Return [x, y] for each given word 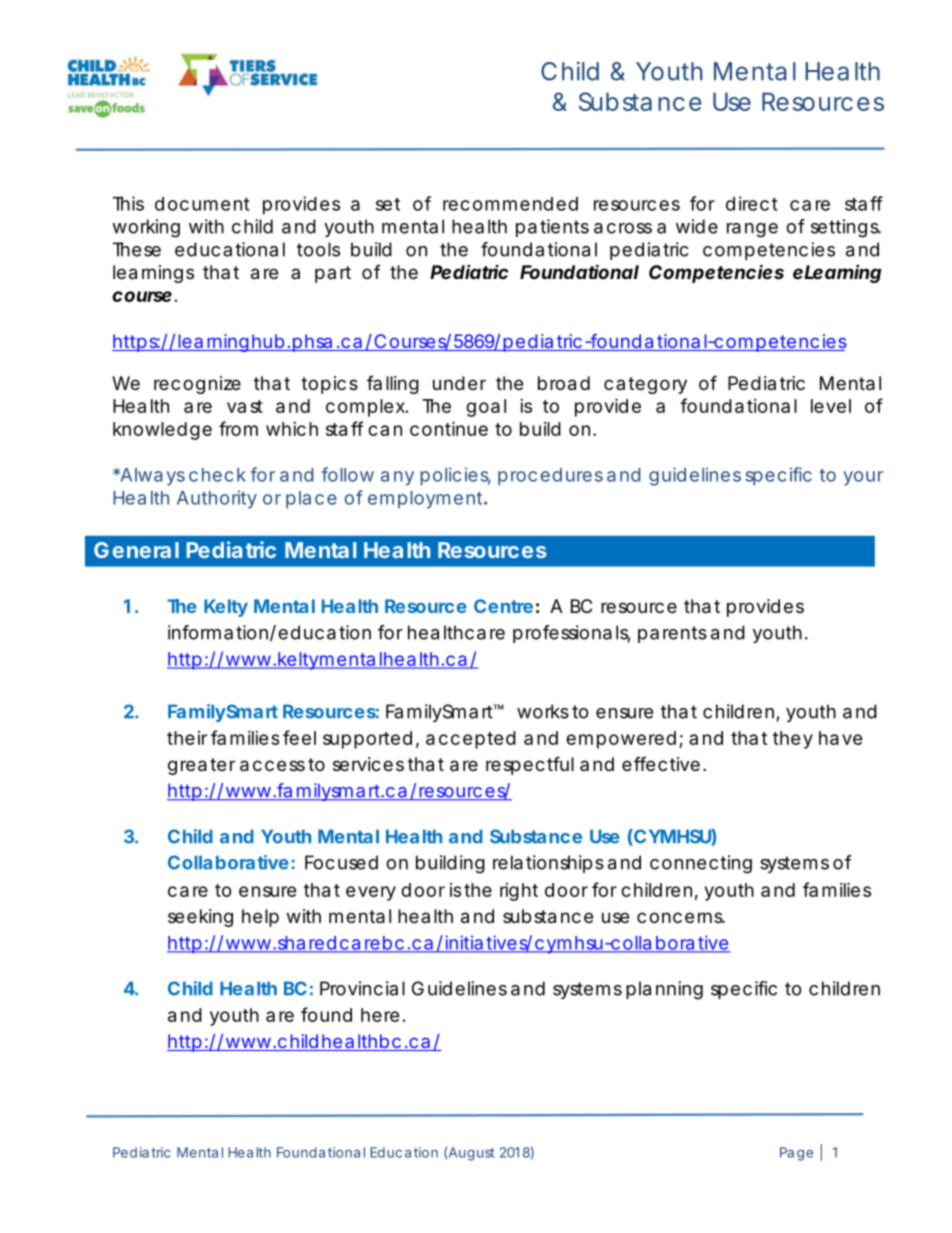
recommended [510, 204]
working [146, 228]
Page [796, 1154]
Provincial [362, 988]
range [752, 230]
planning [664, 990]
